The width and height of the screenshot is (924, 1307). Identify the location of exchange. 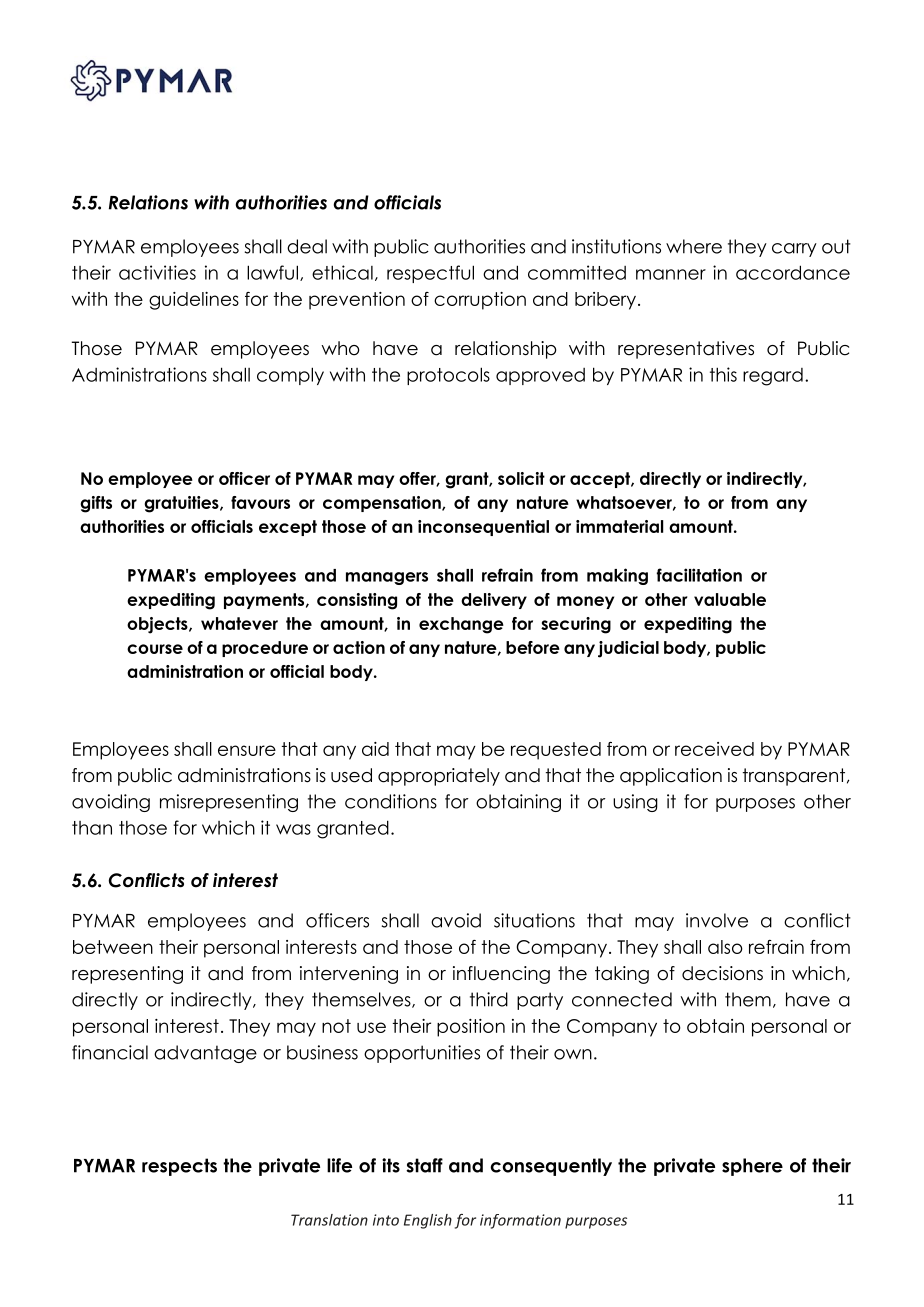
(461, 625).
